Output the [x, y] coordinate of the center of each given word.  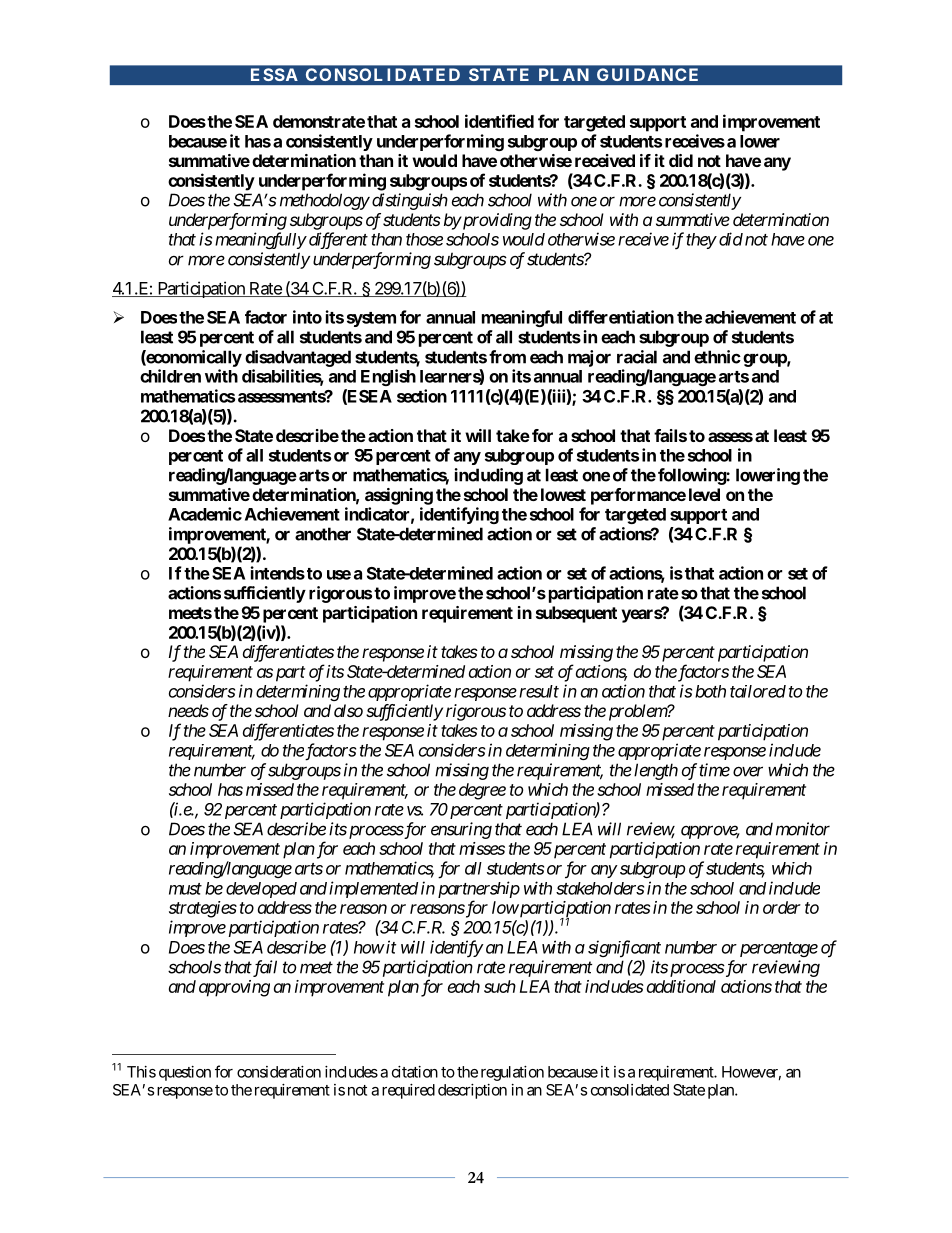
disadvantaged [298, 358]
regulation [512, 1073]
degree [482, 791]
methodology [325, 201]
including [489, 476]
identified [499, 121]
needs [188, 710]
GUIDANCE [647, 74]
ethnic [717, 357]
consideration [279, 1072]
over [748, 771]
